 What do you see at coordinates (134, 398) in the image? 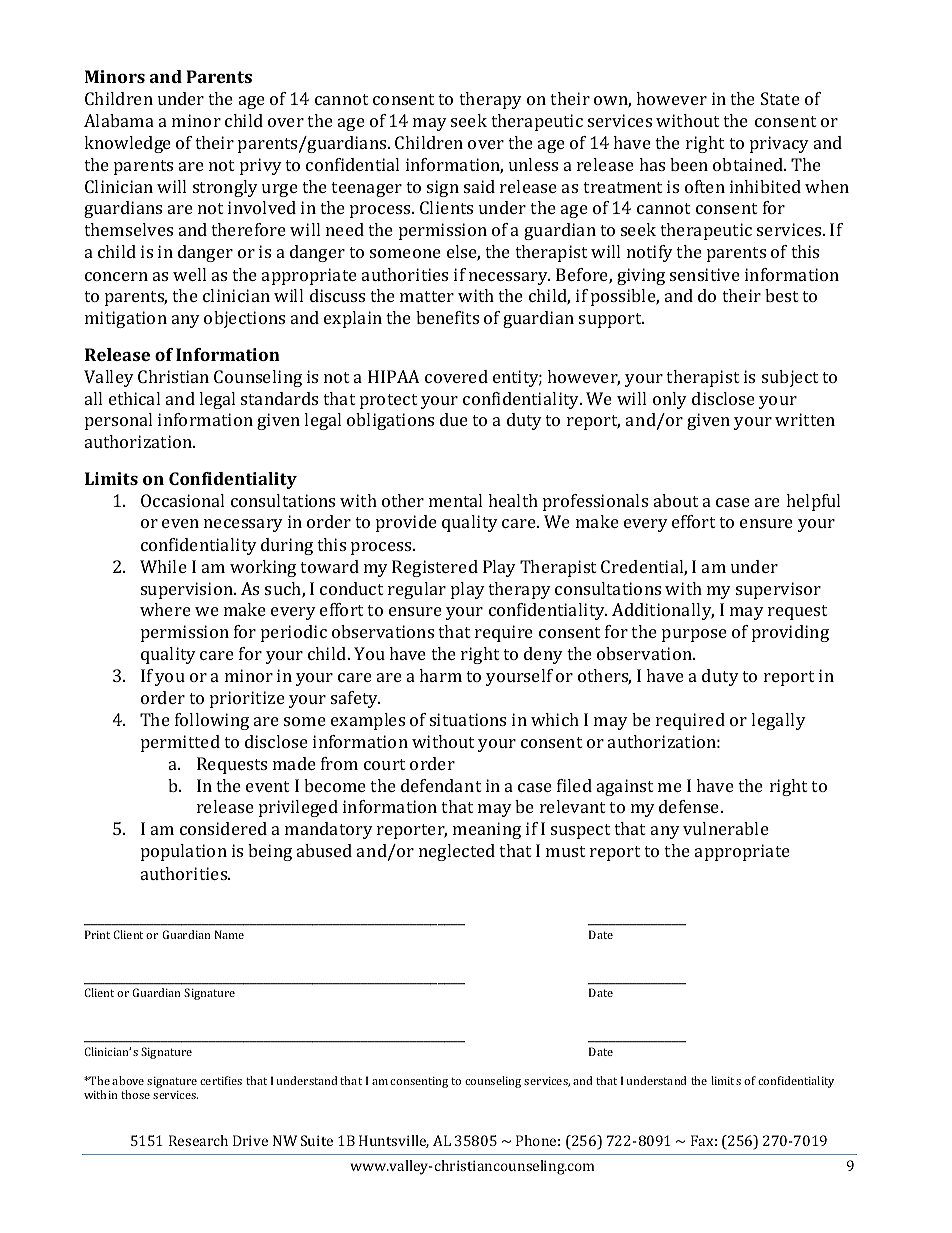
I see `ethical` at bounding box center [134, 398].
